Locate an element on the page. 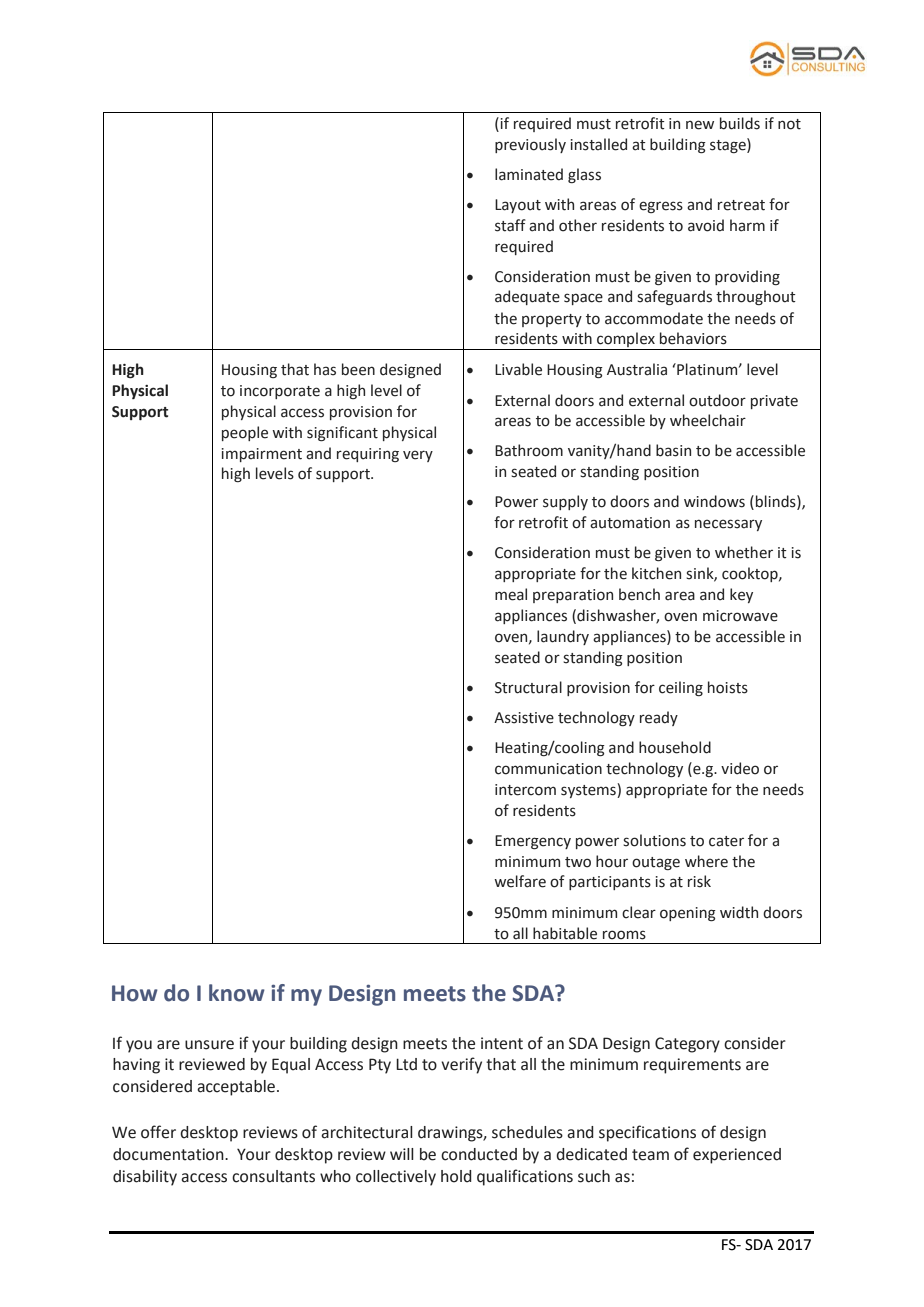  documentation is located at coordinates (169, 1154).
